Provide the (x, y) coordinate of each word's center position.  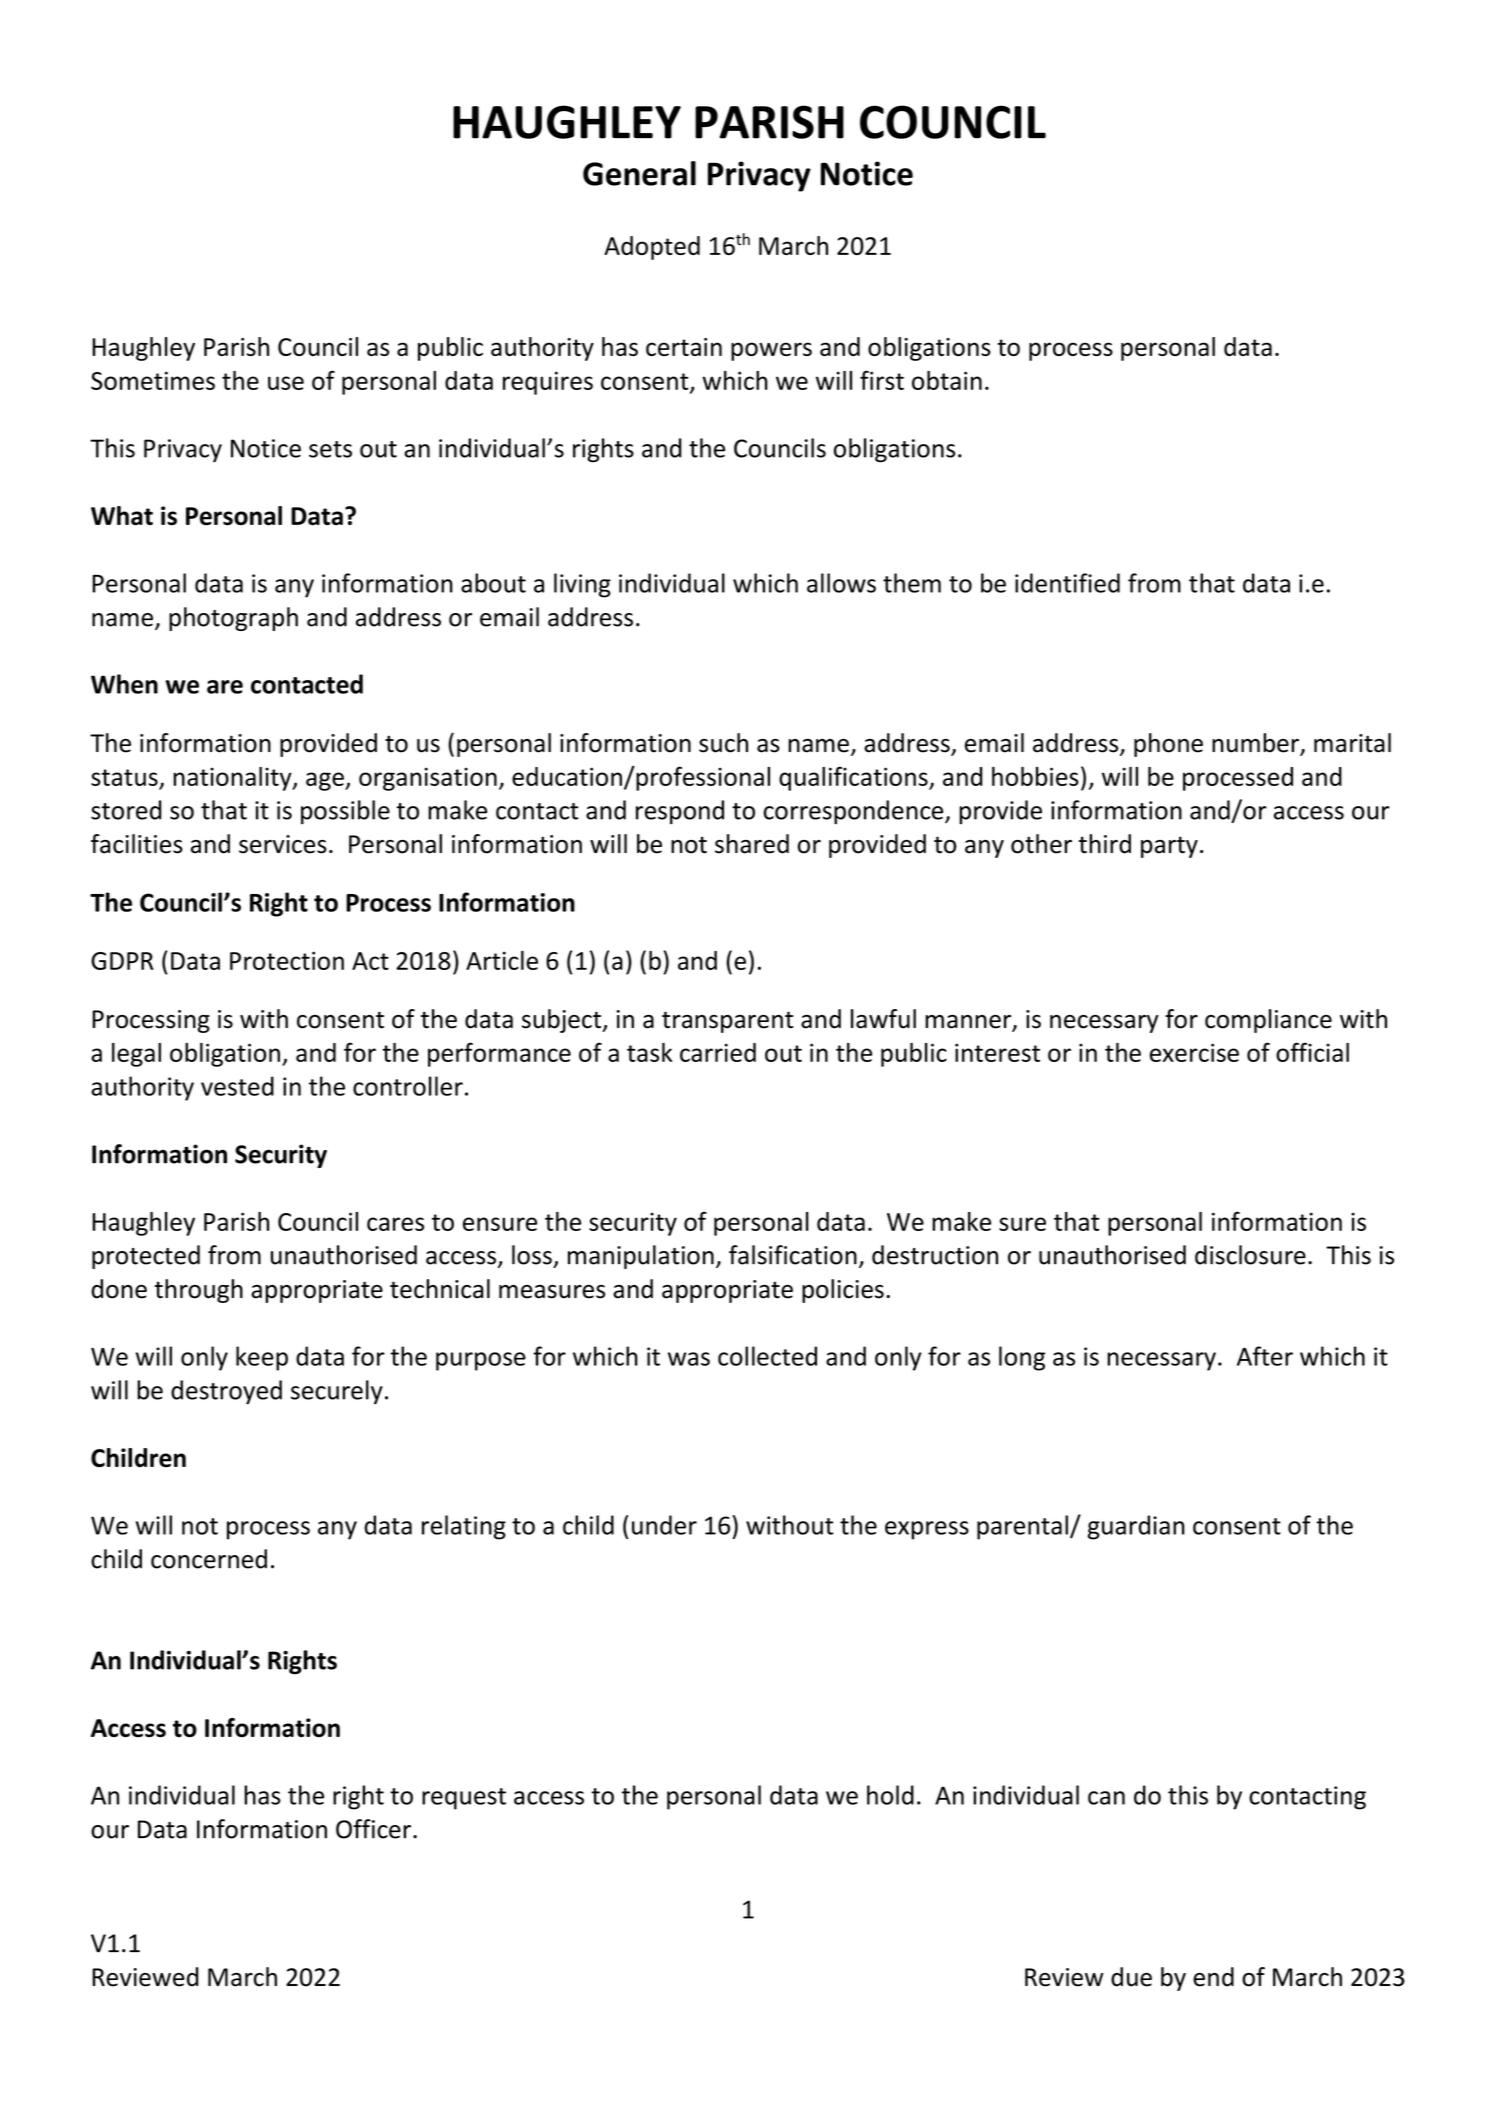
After (1265, 1356)
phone (1168, 745)
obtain (947, 380)
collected (767, 1356)
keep (262, 1358)
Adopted (652, 248)
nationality (233, 779)
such (723, 743)
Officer (373, 1829)
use (286, 383)
